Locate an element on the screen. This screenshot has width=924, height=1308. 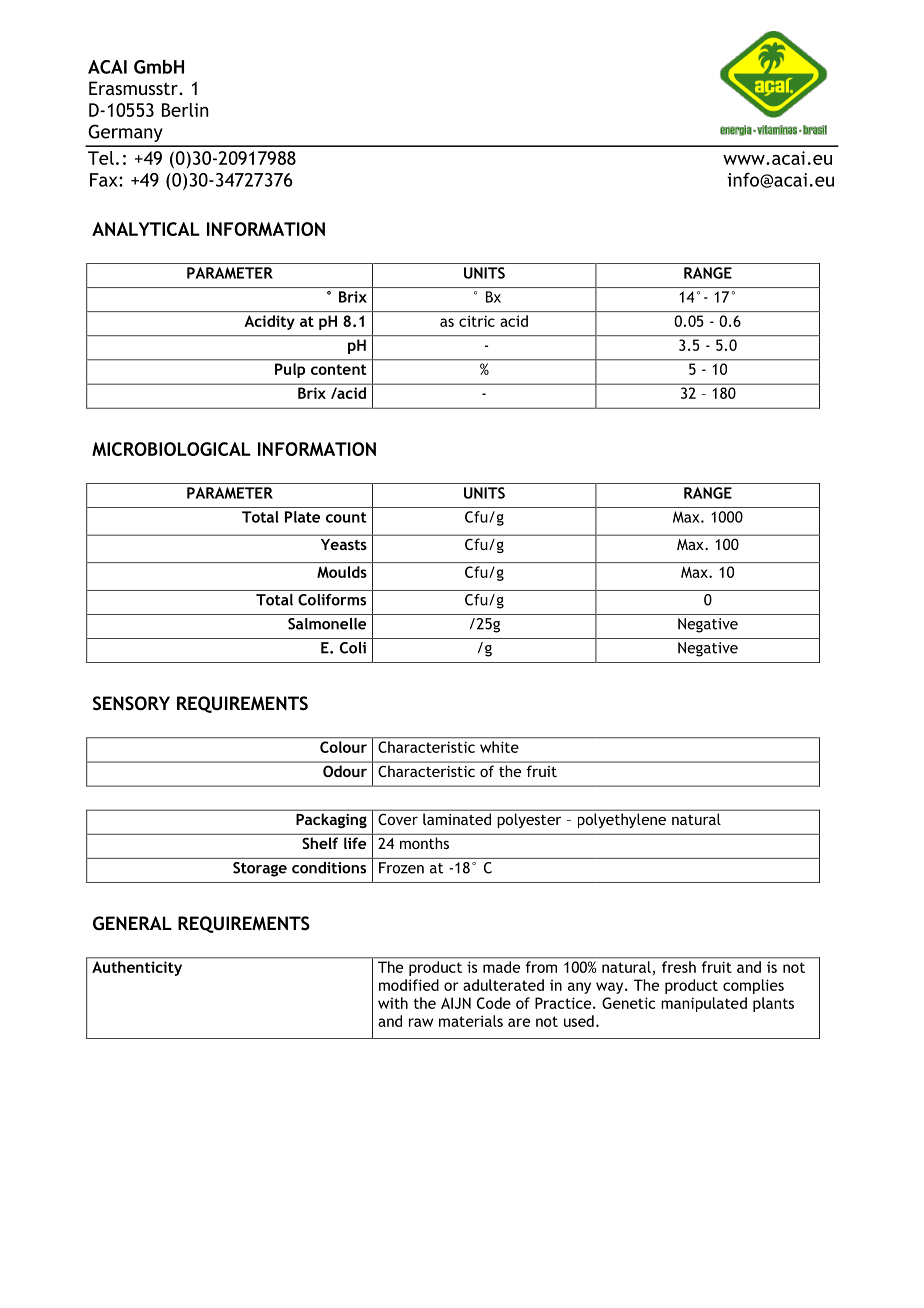
content is located at coordinates (338, 369).
